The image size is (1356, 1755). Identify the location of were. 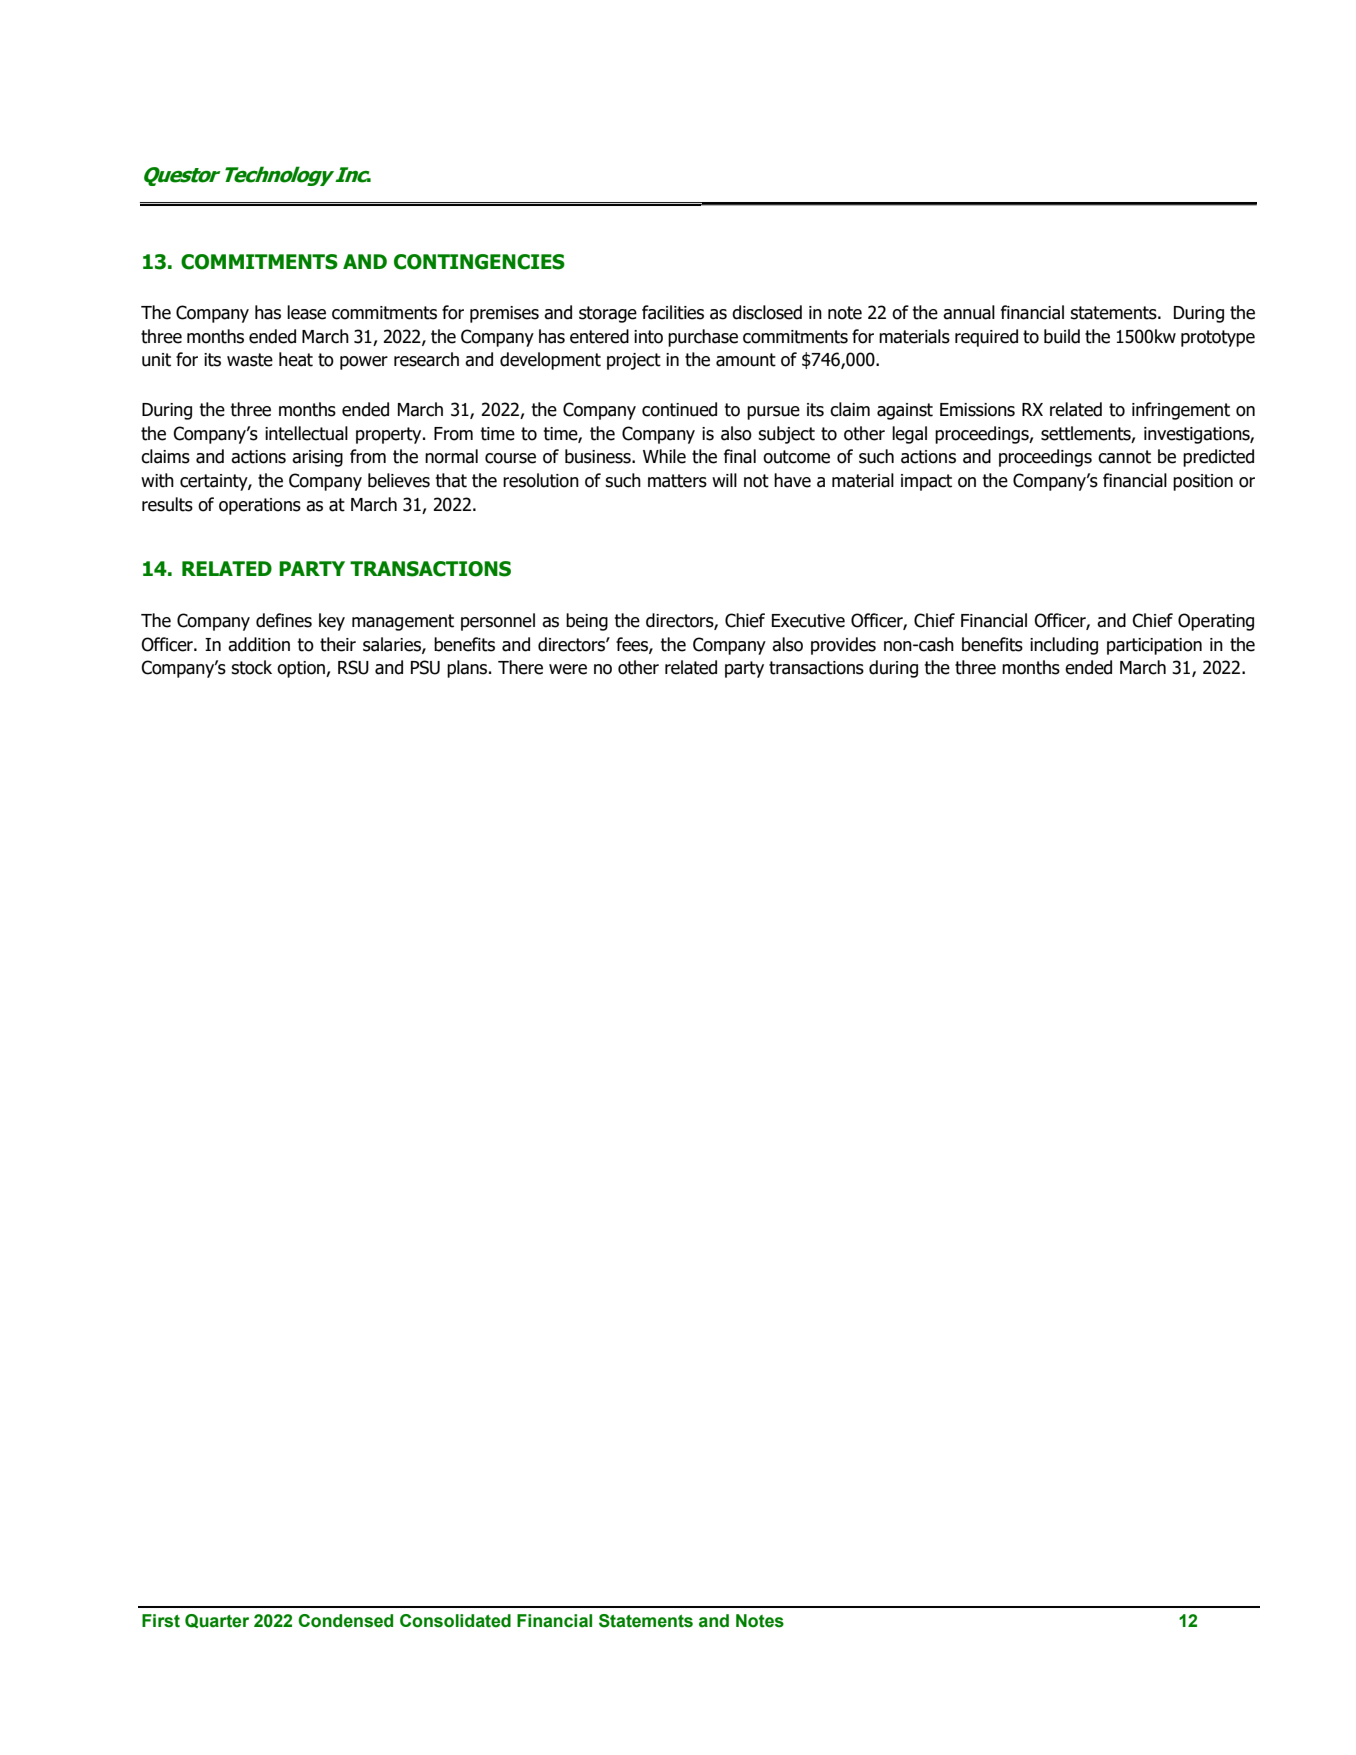
(568, 669).
